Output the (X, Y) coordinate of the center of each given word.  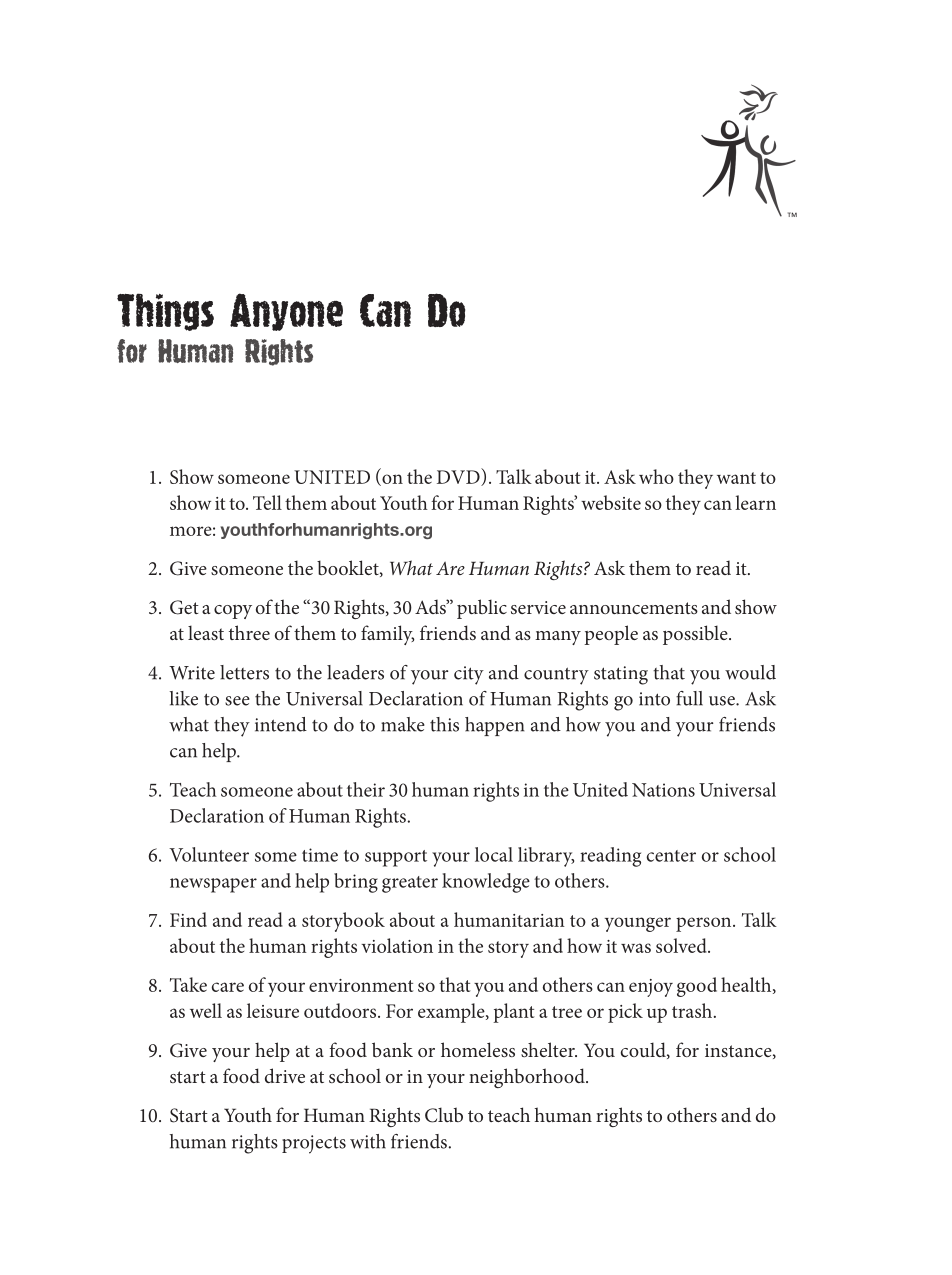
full (689, 698)
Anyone (286, 312)
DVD (459, 477)
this (444, 724)
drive (285, 1075)
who (656, 476)
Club (444, 1115)
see (237, 701)
